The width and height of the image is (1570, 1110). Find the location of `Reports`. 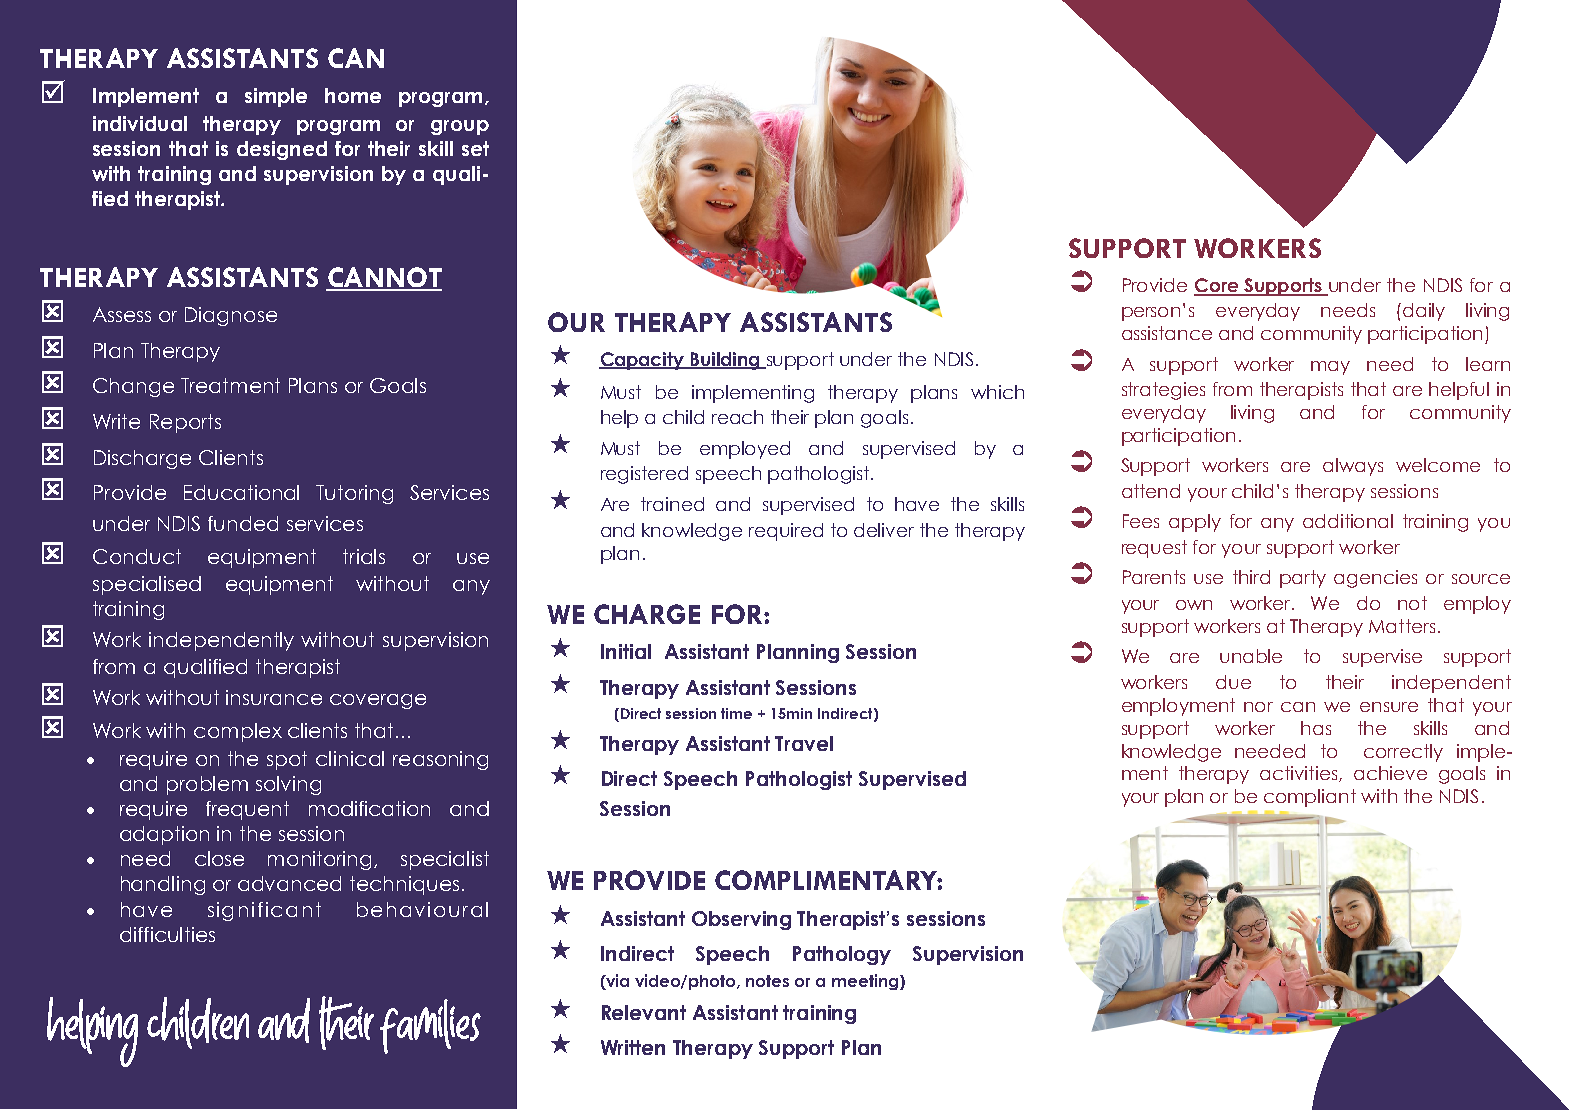

Reports is located at coordinates (185, 423).
